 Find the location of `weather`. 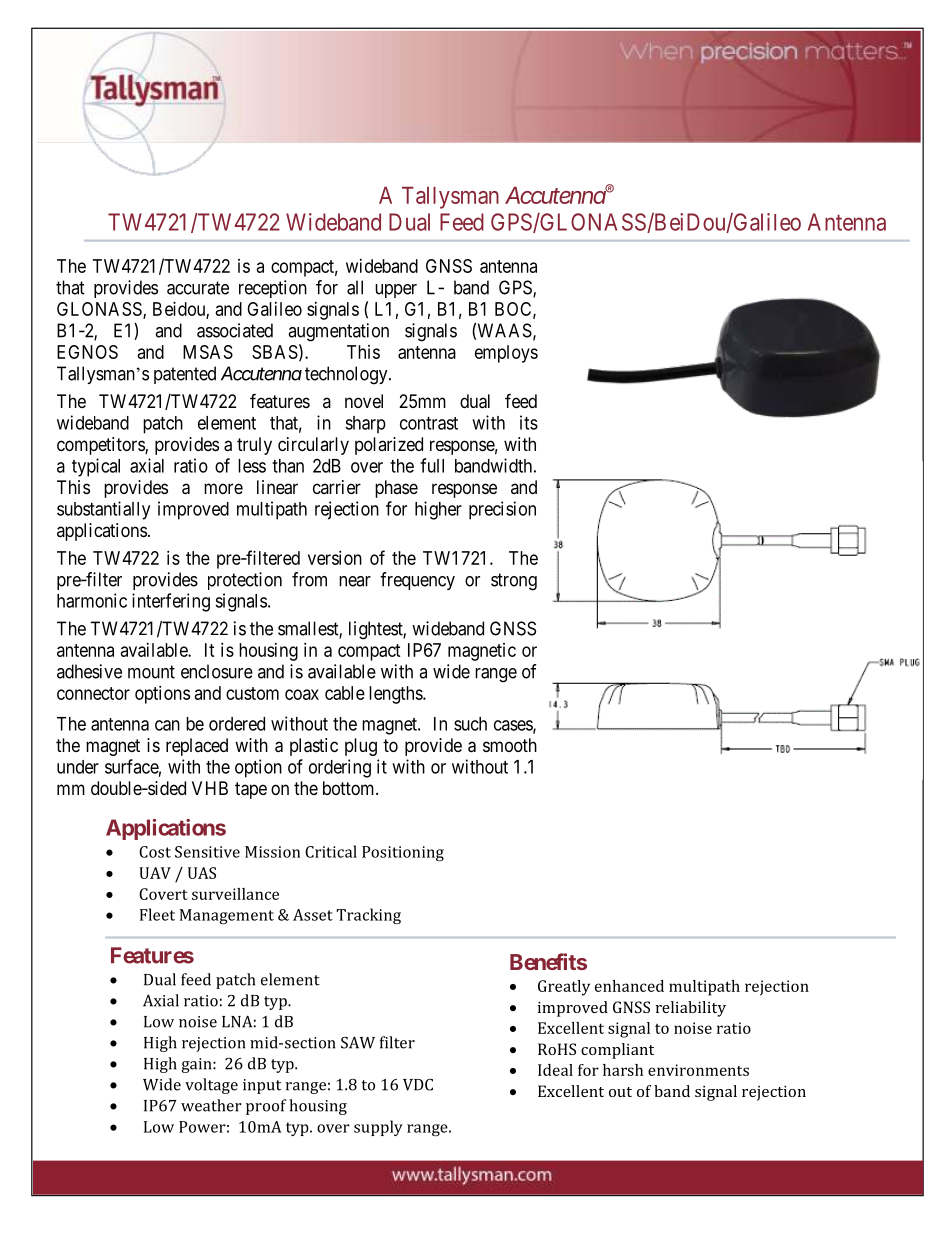

weather is located at coordinates (211, 1105).
